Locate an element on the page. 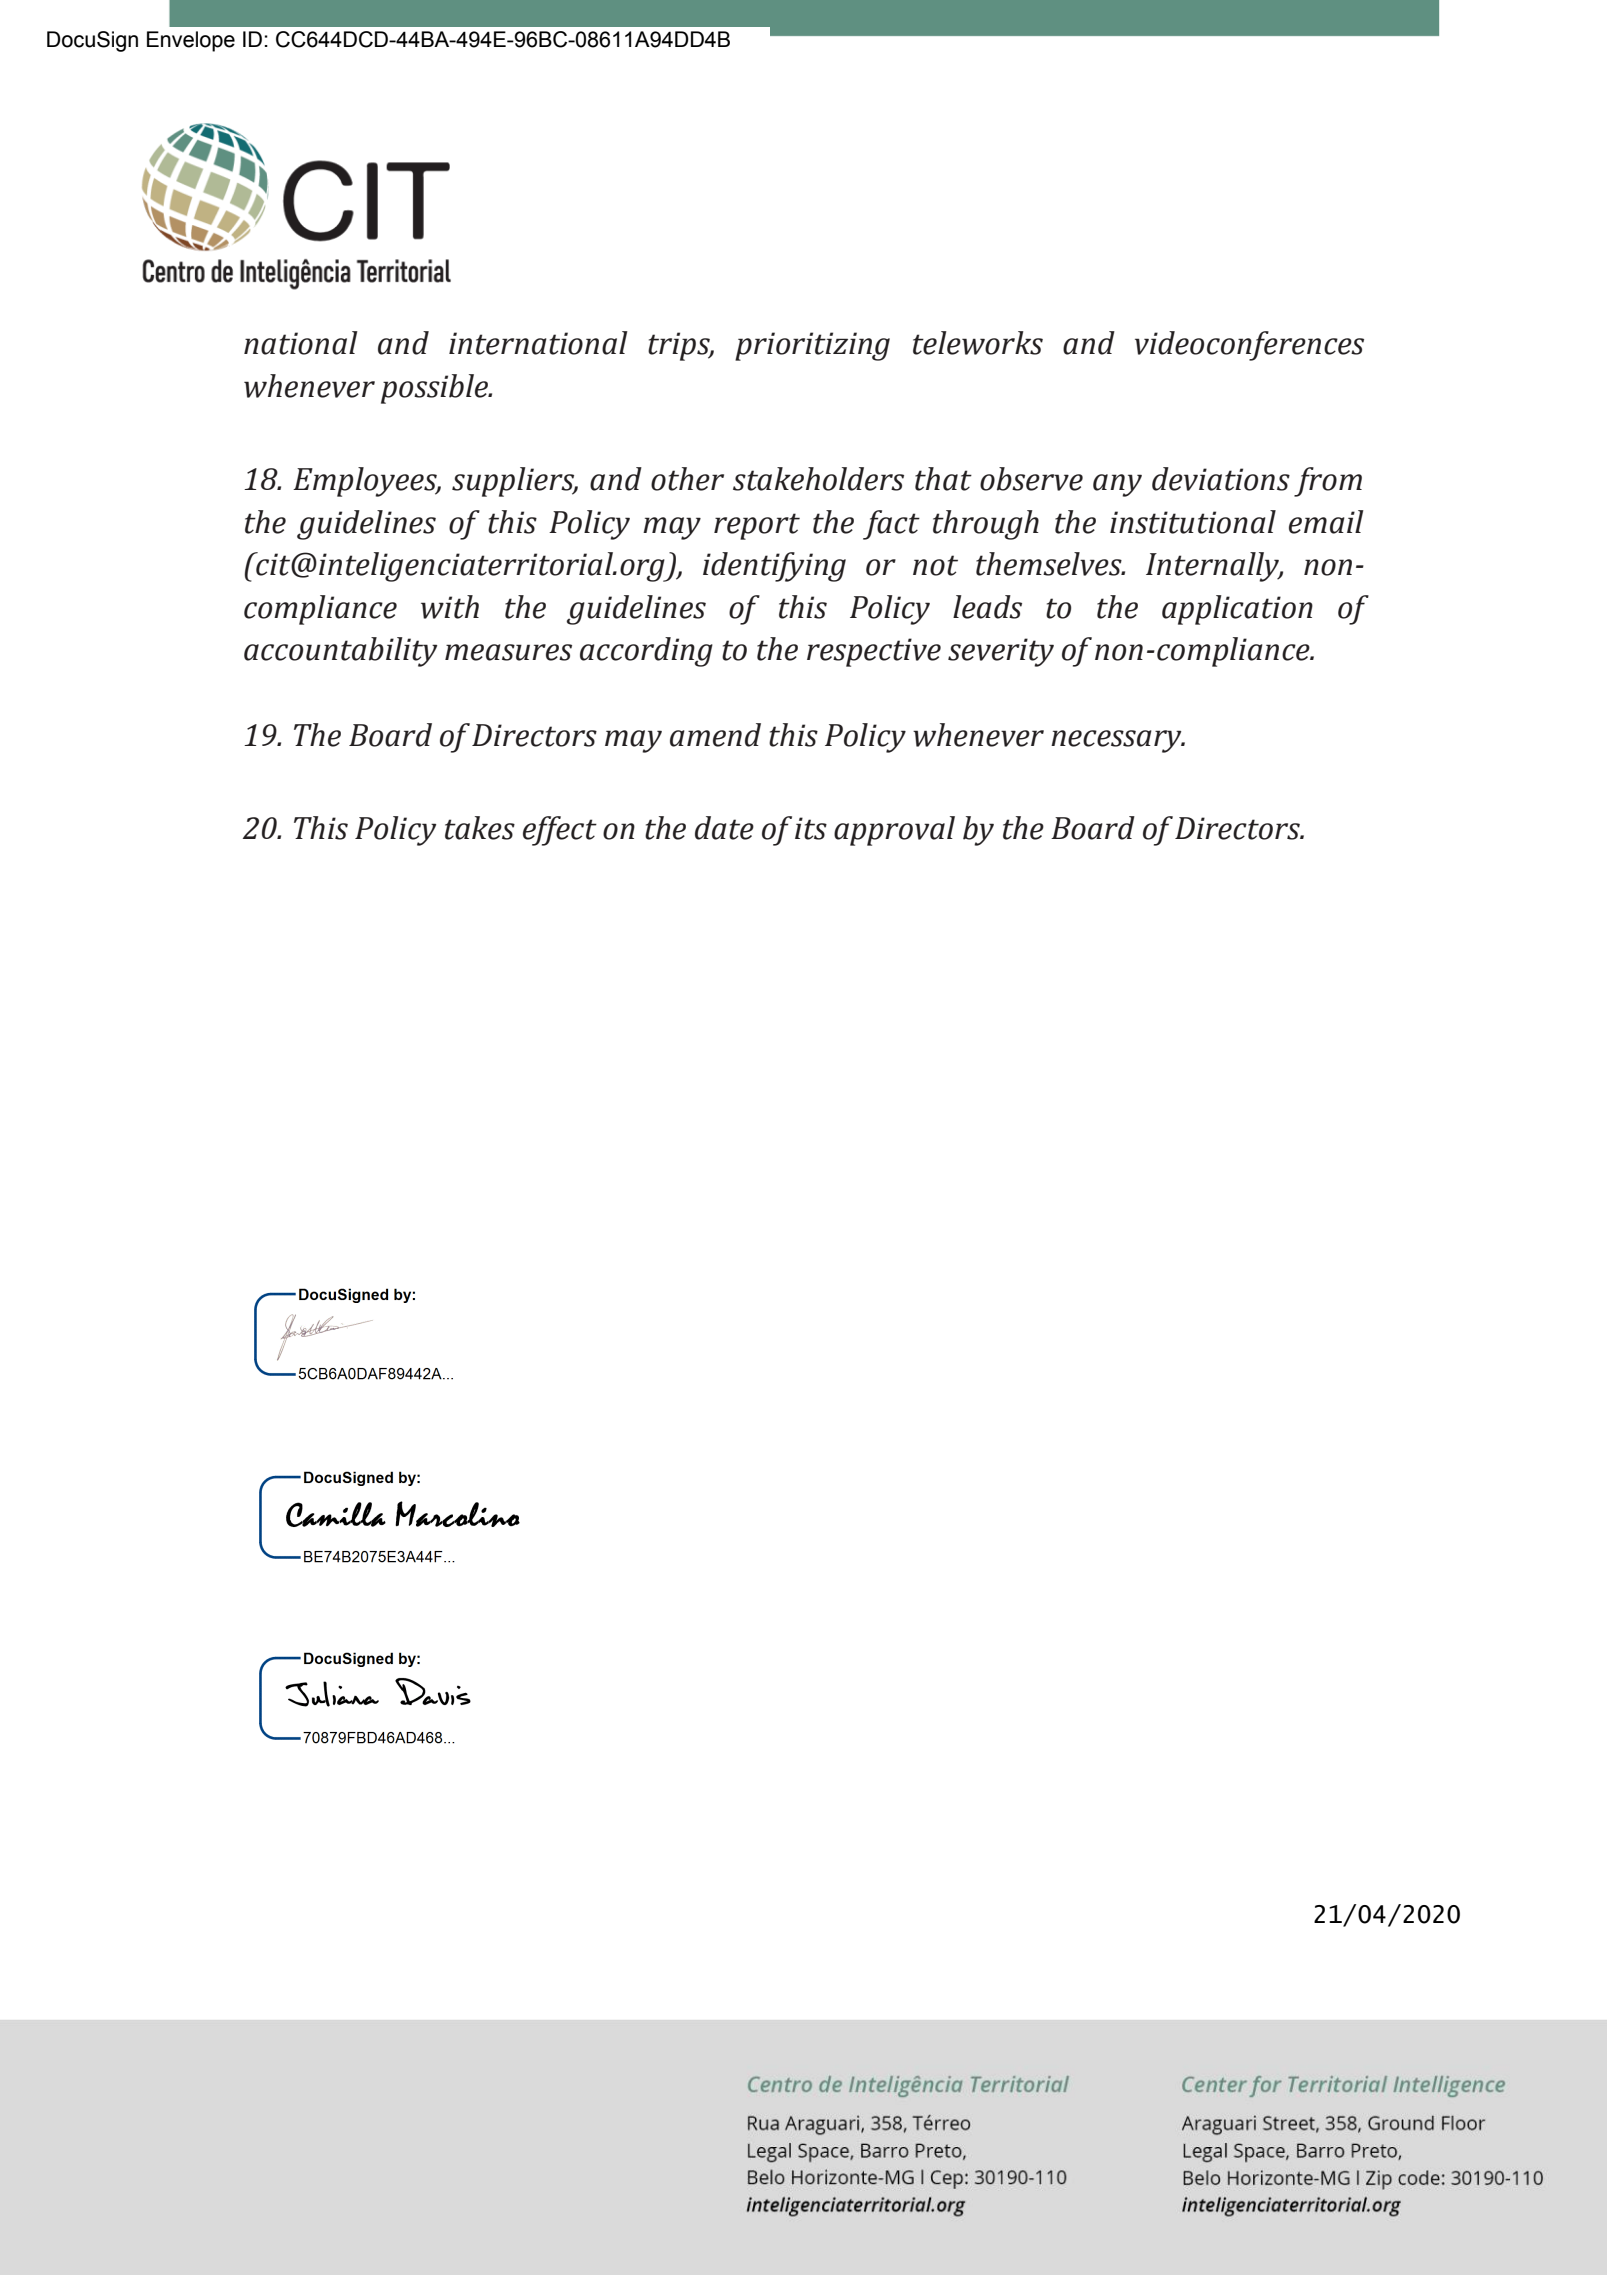  application is located at coordinates (1237, 610).
